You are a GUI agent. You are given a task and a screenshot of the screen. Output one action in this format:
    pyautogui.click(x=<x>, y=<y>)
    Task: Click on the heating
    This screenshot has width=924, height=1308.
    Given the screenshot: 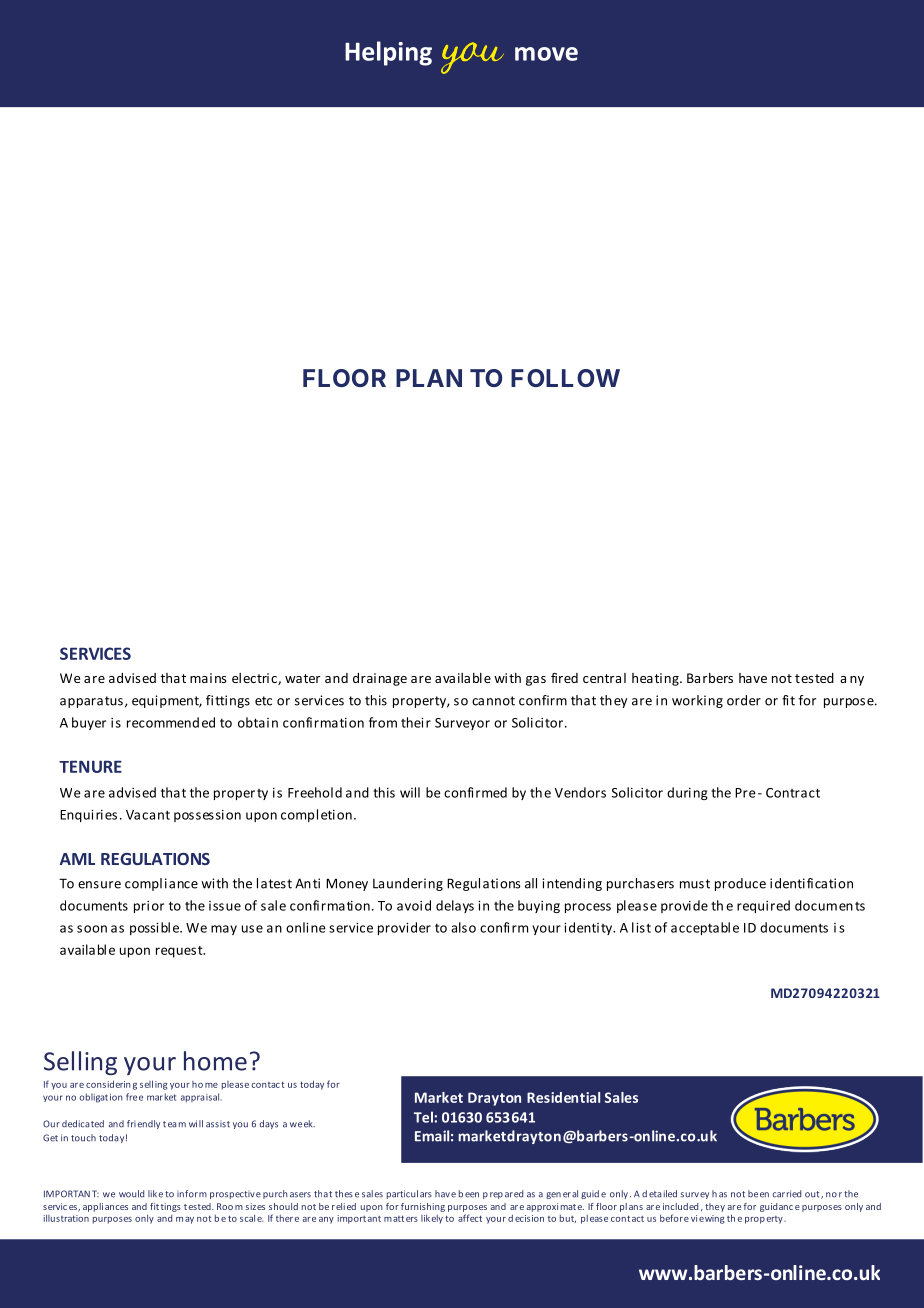 What is the action you would take?
    pyautogui.click(x=656, y=679)
